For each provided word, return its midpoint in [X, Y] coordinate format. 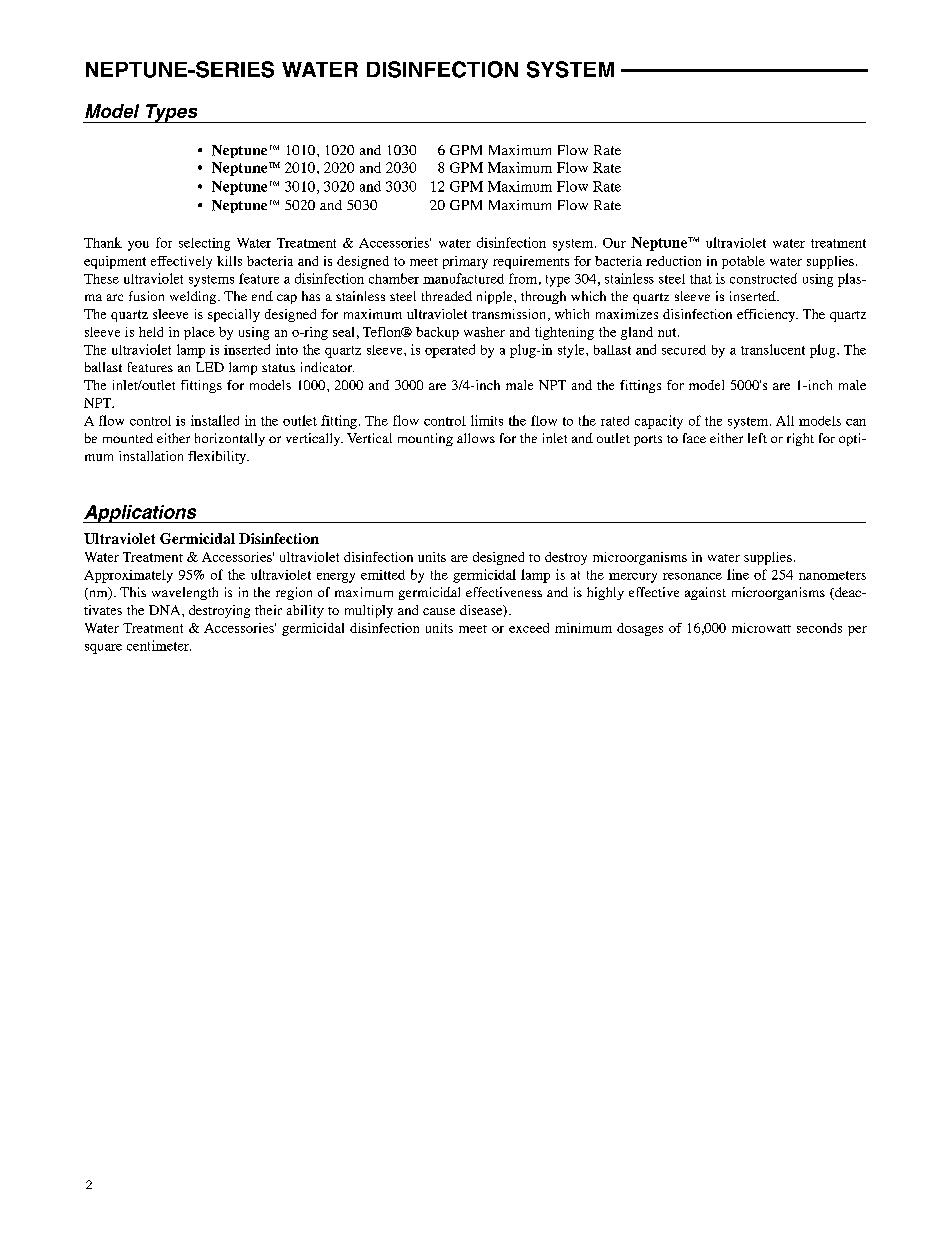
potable [743, 262]
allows [476, 438]
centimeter [159, 645]
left [757, 438]
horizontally [230, 439]
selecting [204, 244]
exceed [529, 628]
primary [465, 262]
